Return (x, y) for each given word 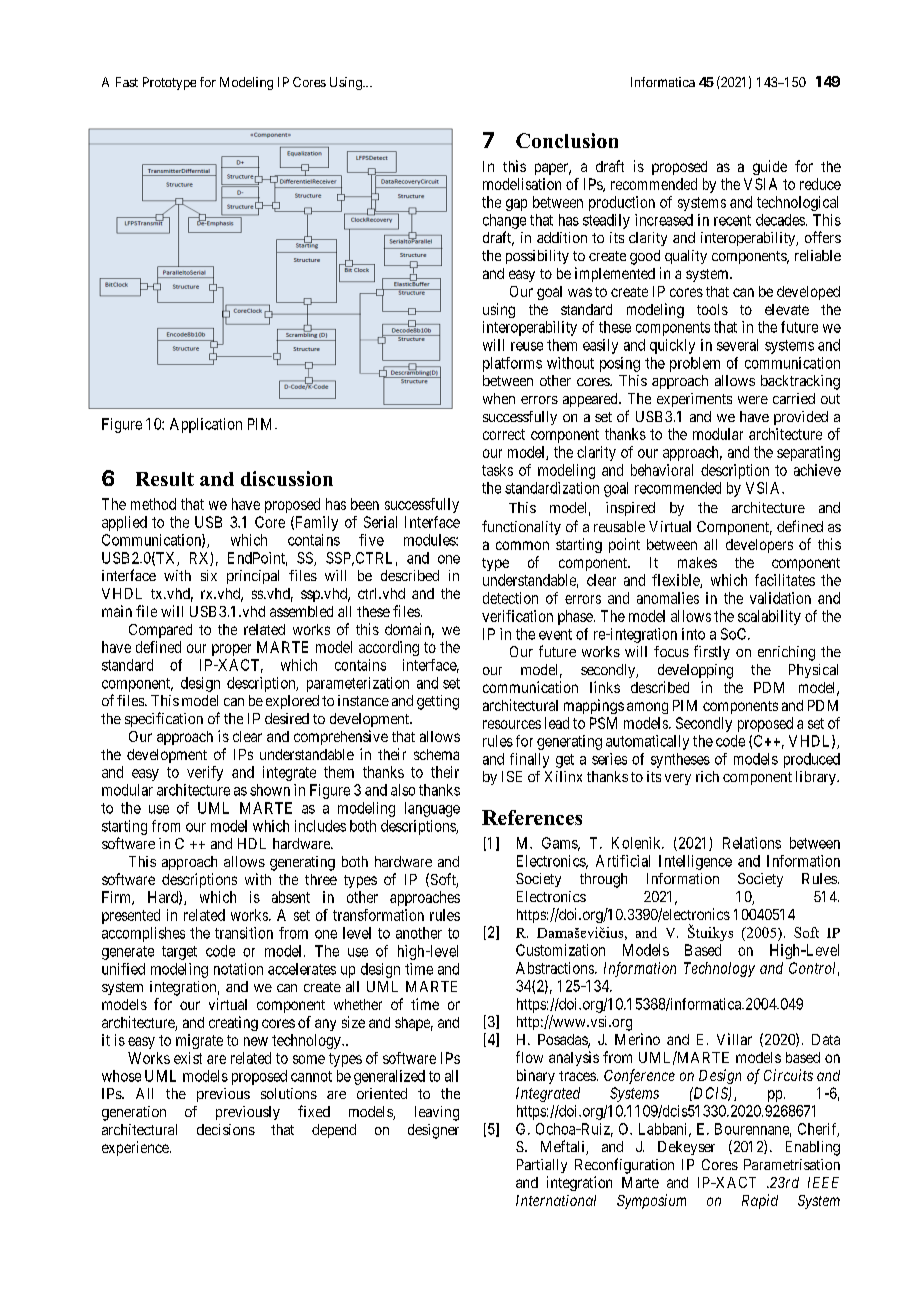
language (432, 809)
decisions (226, 1129)
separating (808, 453)
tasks (497, 470)
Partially (542, 1166)
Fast (127, 82)
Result (165, 479)
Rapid (760, 1201)
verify (205, 773)
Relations (752, 843)
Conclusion (567, 140)
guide (770, 167)
